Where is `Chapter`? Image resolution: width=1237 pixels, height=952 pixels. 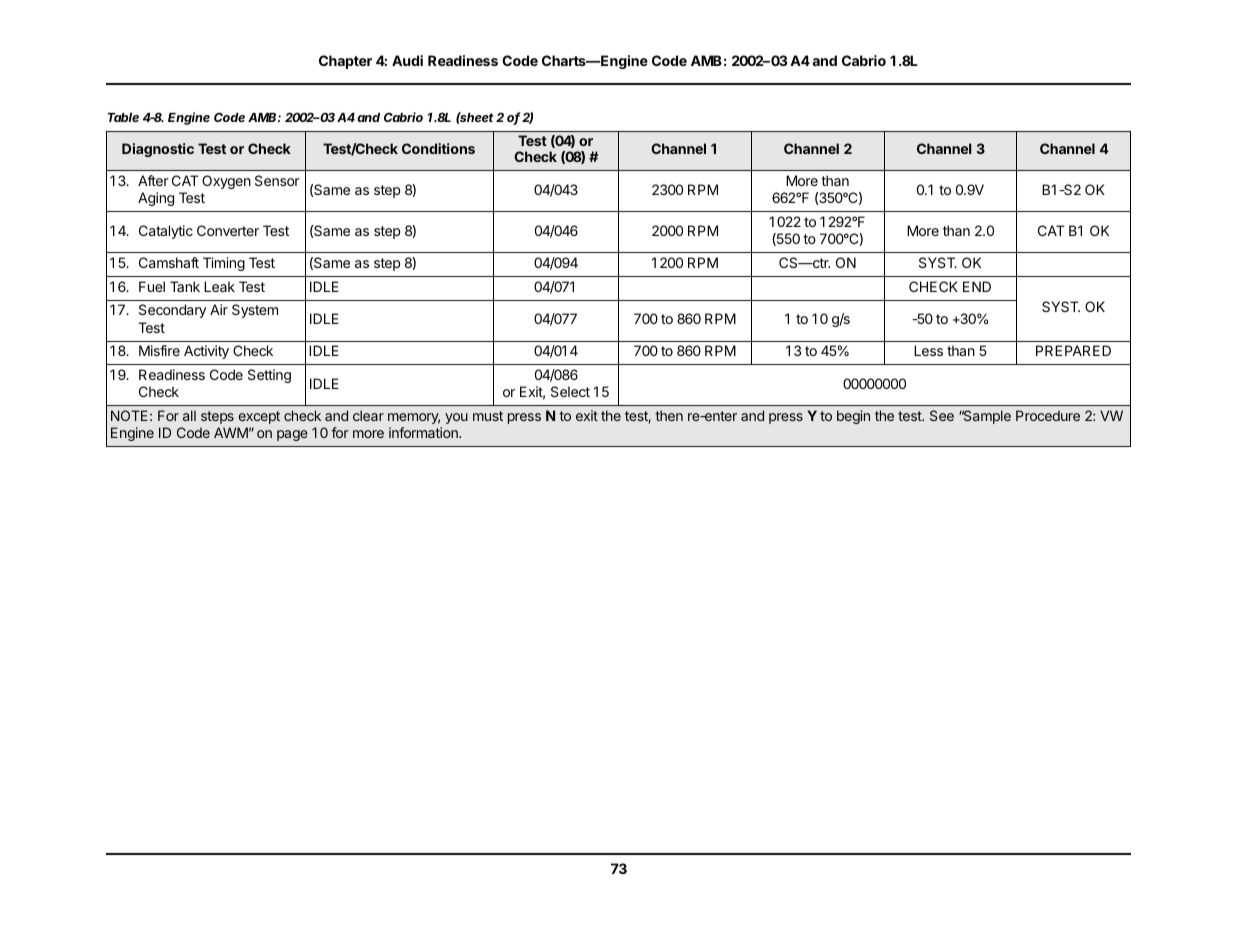
Chapter is located at coordinates (345, 62).
